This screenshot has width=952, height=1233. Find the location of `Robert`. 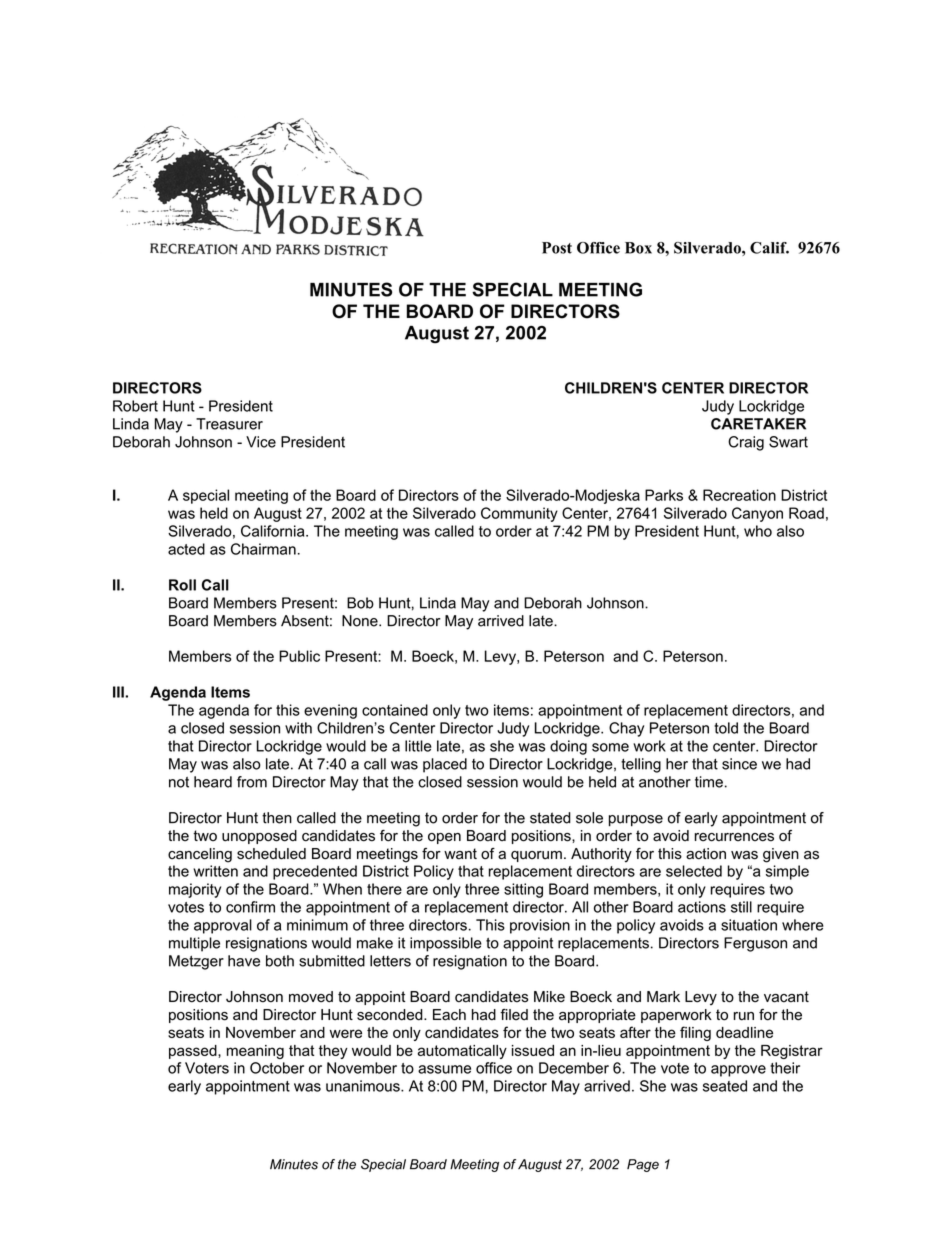

Robert is located at coordinates (135, 406).
